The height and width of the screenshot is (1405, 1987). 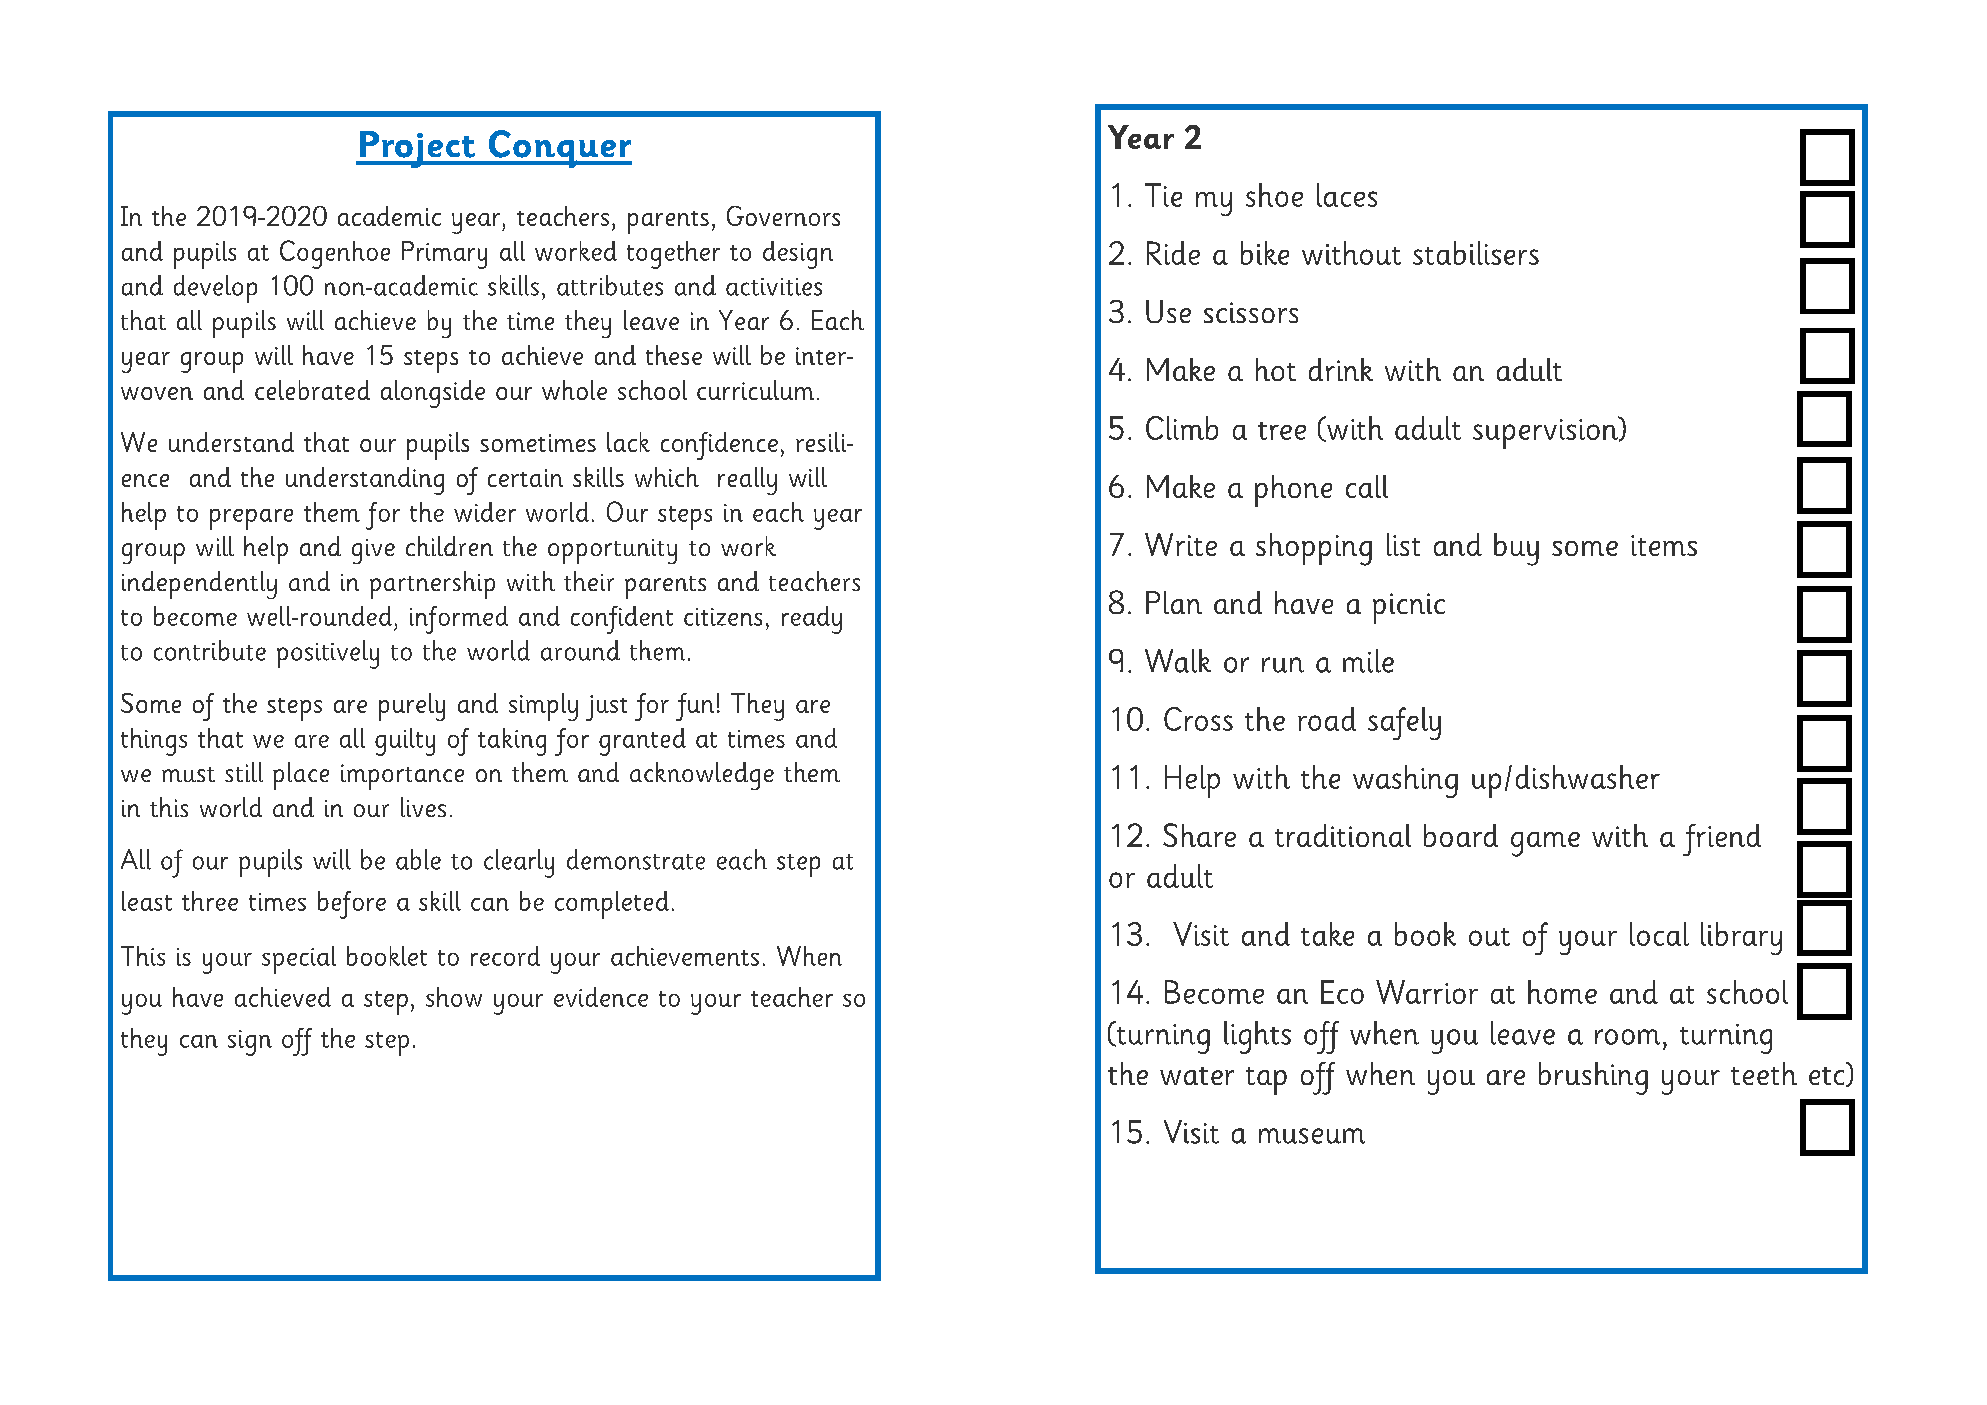 What do you see at coordinates (1197, 1076) in the screenshot?
I see `water` at bounding box center [1197, 1076].
